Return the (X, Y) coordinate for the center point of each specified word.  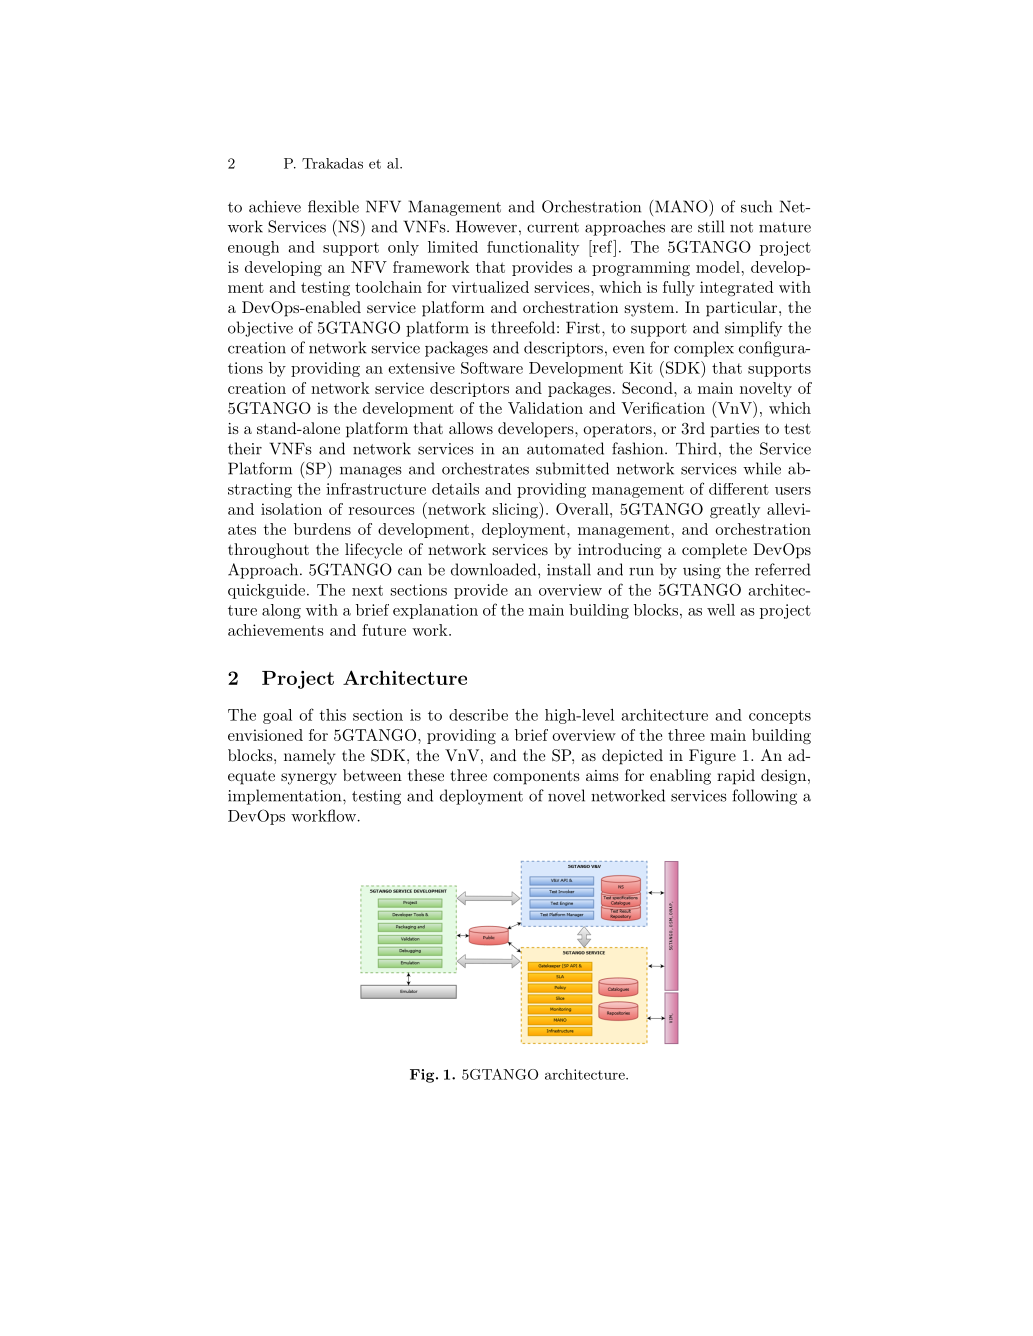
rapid (736, 777)
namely (309, 757)
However (486, 226)
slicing (516, 510)
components (536, 778)
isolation (291, 509)
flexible (333, 206)
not (741, 227)
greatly (735, 510)
